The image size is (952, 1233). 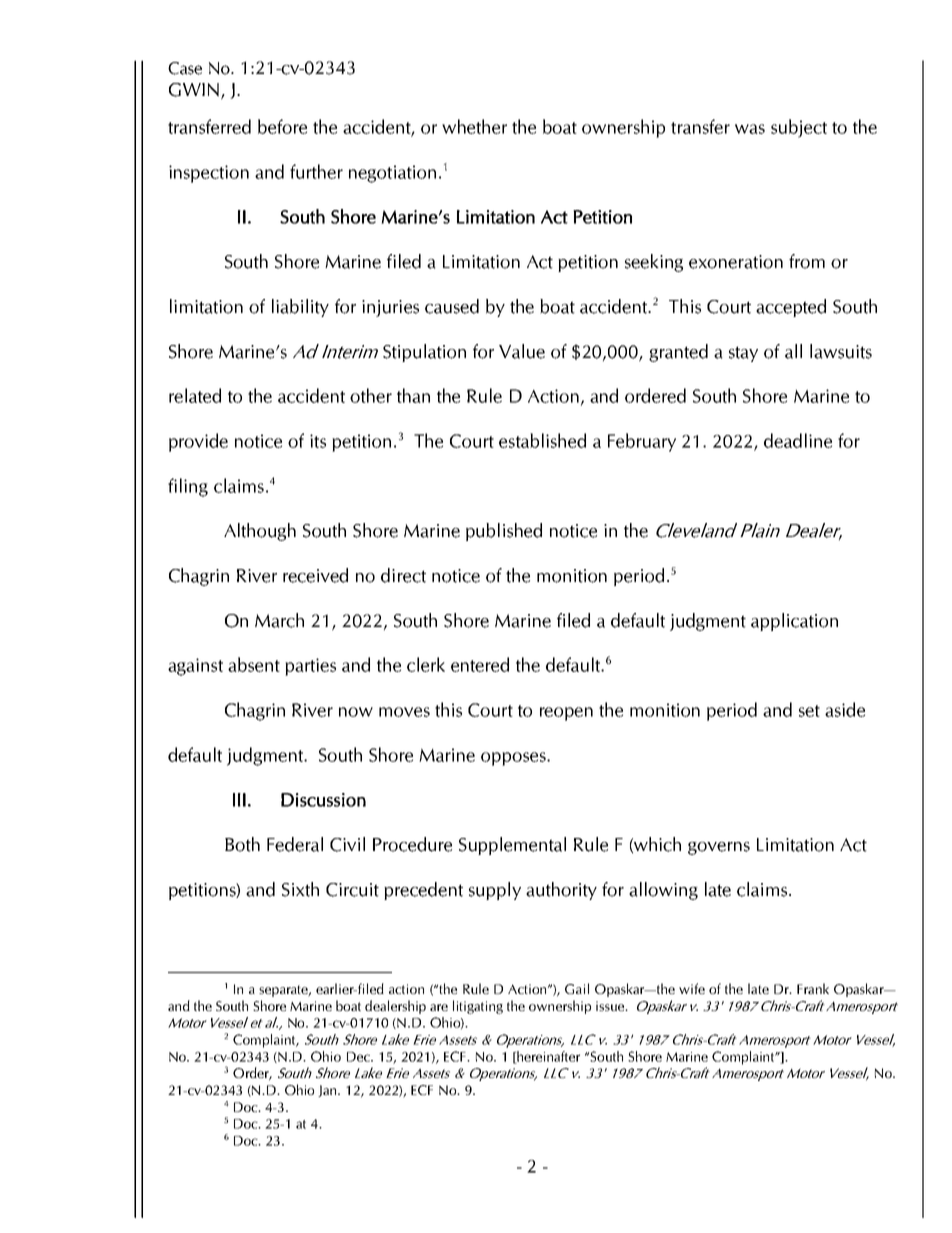 I want to click on Supplemental, so click(x=512, y=846).
